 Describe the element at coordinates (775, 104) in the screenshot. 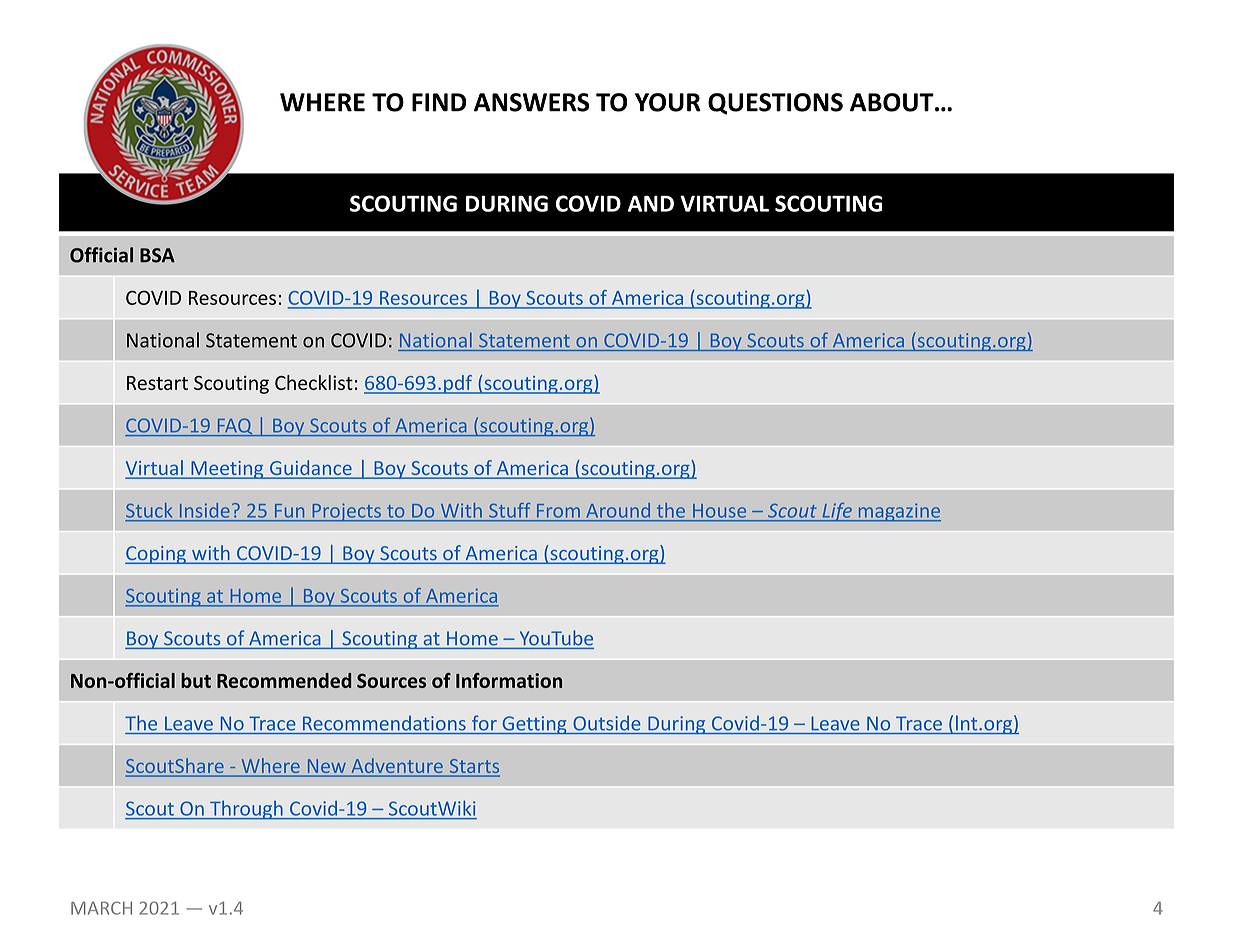

I see `QUESTIONS` at that location.
